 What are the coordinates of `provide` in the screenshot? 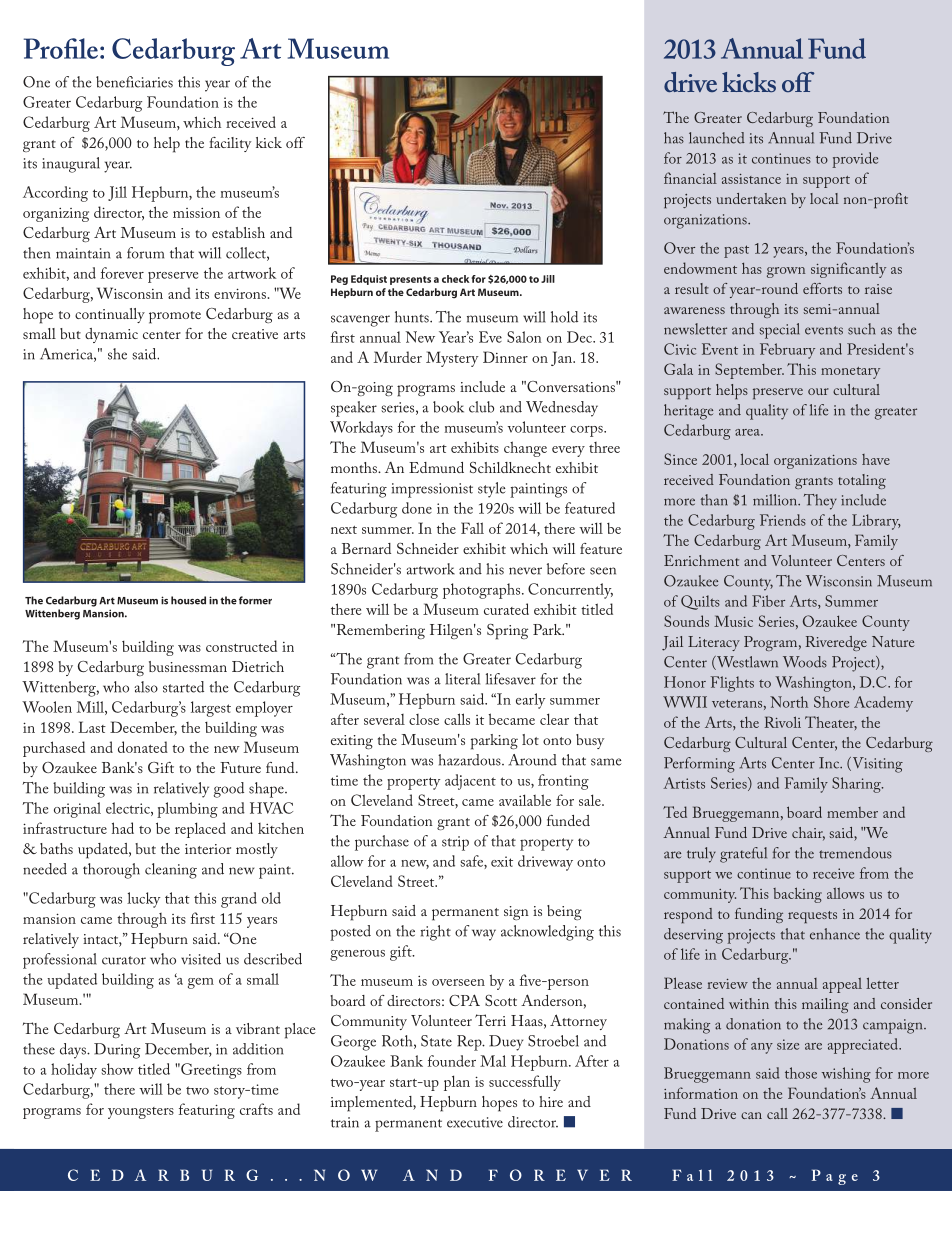 It's located at (855, 160).
